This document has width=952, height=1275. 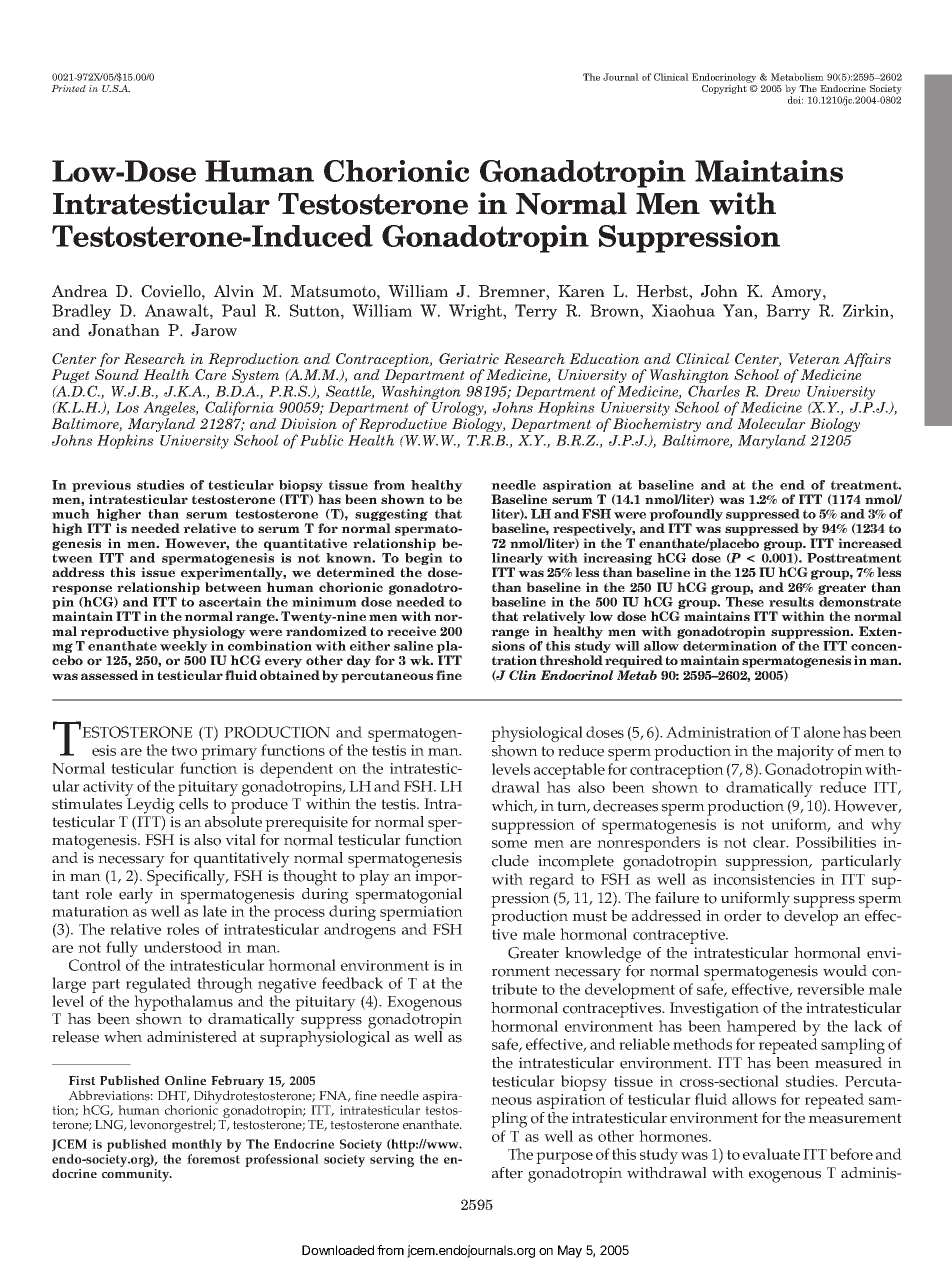 What do you see at coordinates (413, 646) in the document?
I see `saline` at bounding box center [413, 646].
